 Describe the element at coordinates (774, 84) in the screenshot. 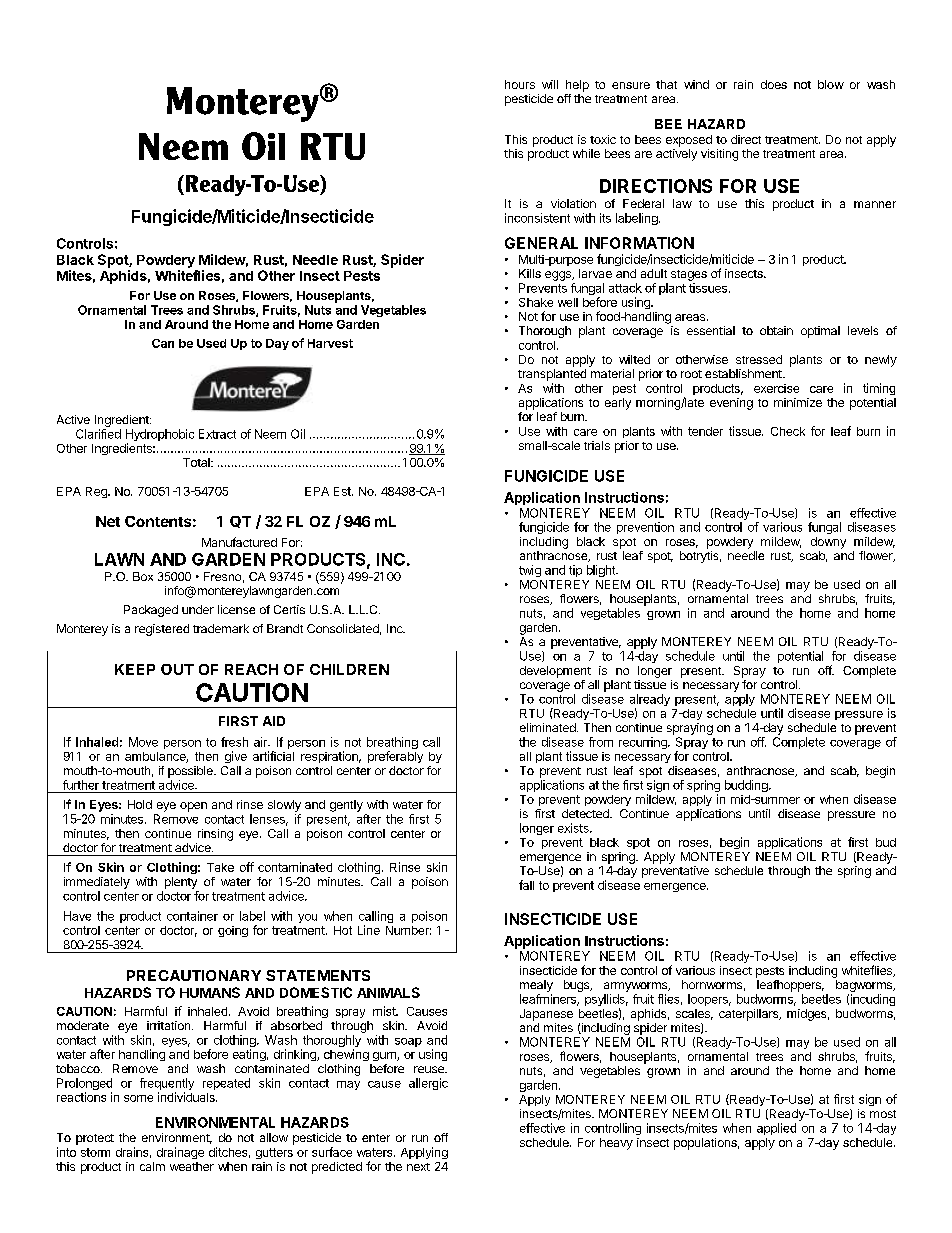

I see `does` at that location.
